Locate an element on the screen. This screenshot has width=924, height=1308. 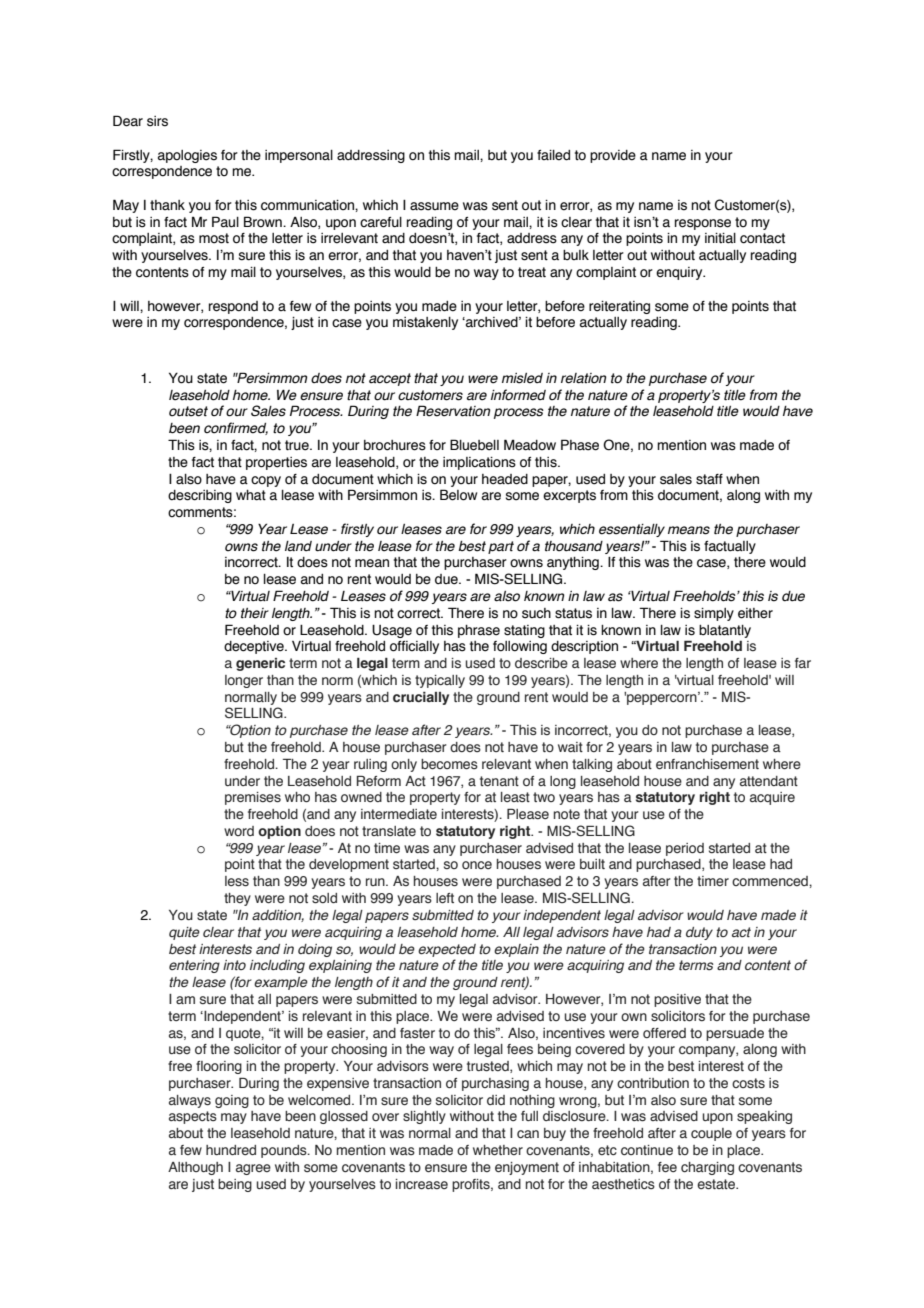
hundred is located at coordinates (231, 1150).
